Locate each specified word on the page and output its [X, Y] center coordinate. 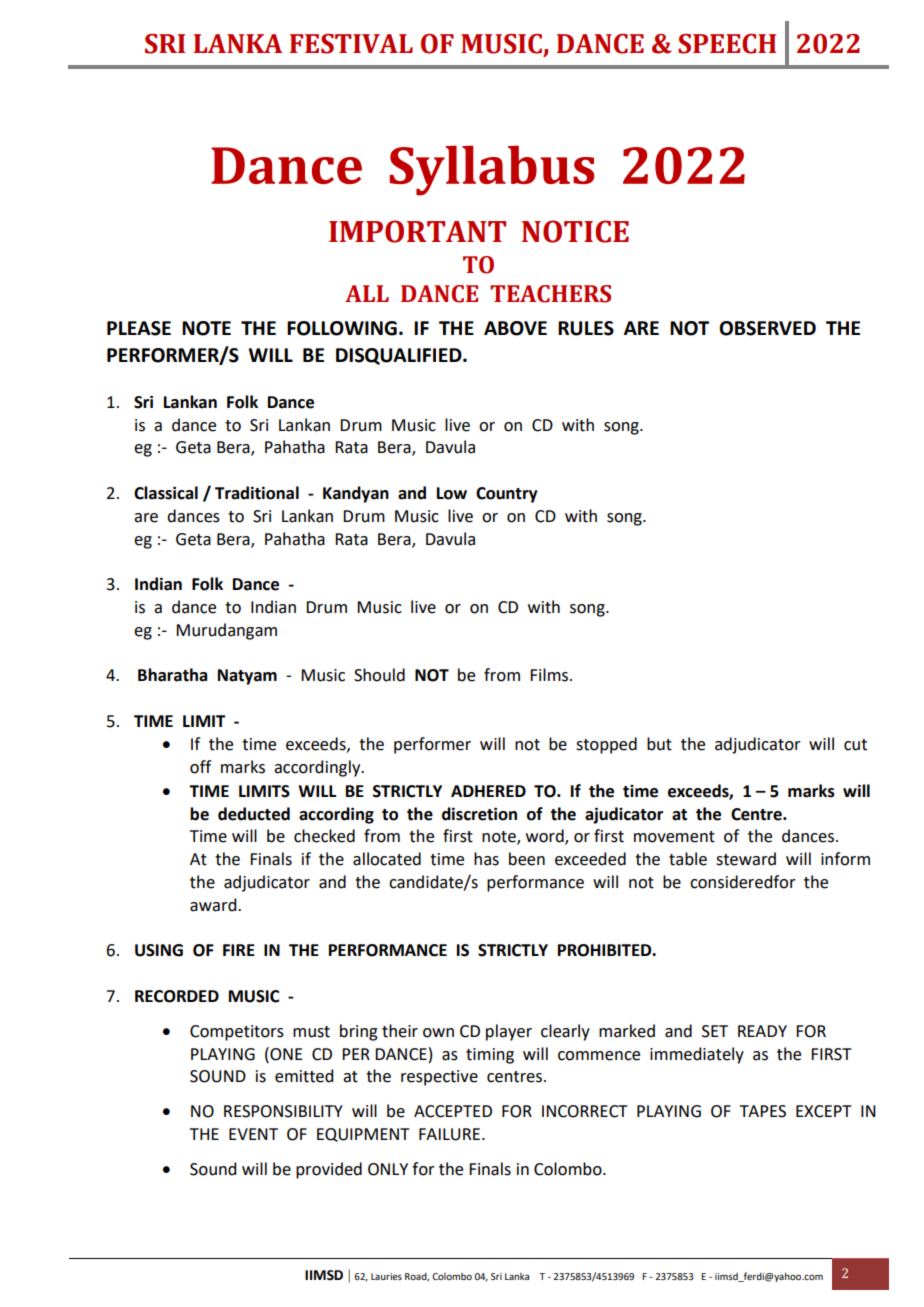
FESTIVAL [351, 44]
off [200, 767]
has [486, 859]
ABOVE [515, 328]
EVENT [253, 1134]
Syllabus [492, 170]
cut [855, 745]
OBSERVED [767, 328]
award [214, 905]
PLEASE [139, 328]
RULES [586, 328]
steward [746, 859]
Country [507, 495]
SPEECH [727, 44]
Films [550, 675]
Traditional [257, 493]
